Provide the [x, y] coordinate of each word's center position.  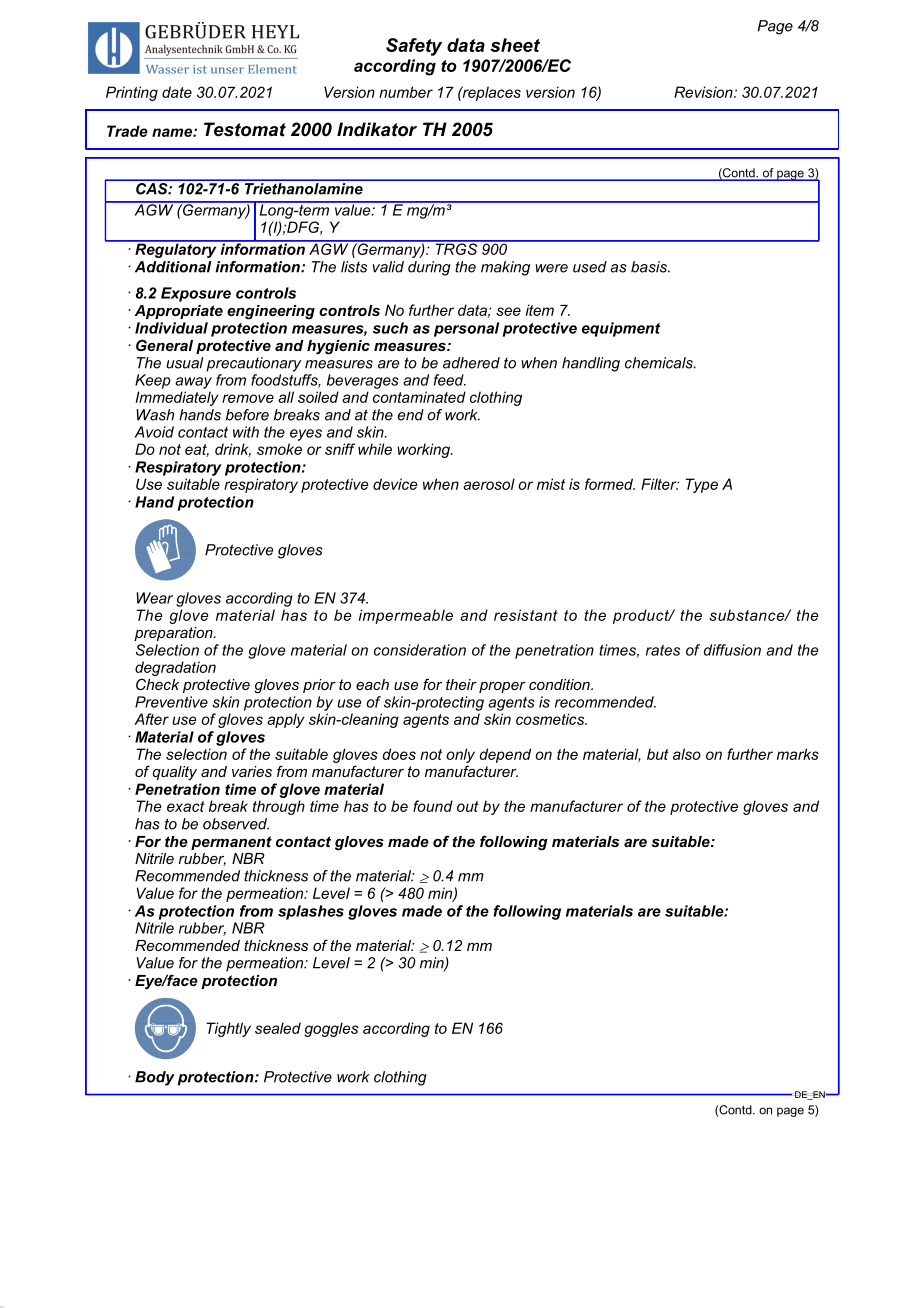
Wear [154, 598]
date [177, 92]
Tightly [228, 1029]
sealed [278, 1028]
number [406, 92]
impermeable [406, 616]
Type [701, 485]
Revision [704, 92]
